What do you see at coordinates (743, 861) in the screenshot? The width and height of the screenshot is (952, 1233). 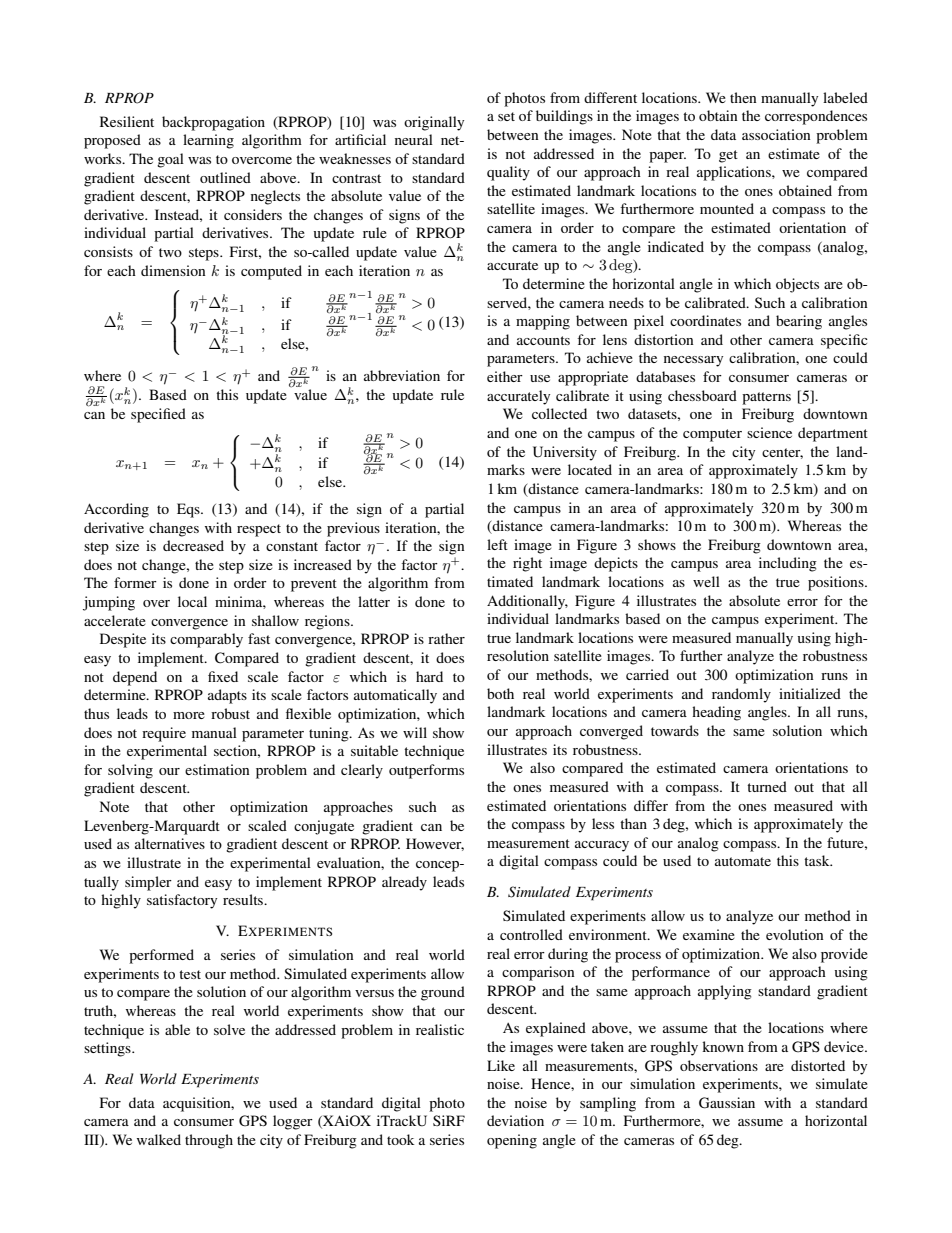 I see `automate` at bounding box center [743, 861].
